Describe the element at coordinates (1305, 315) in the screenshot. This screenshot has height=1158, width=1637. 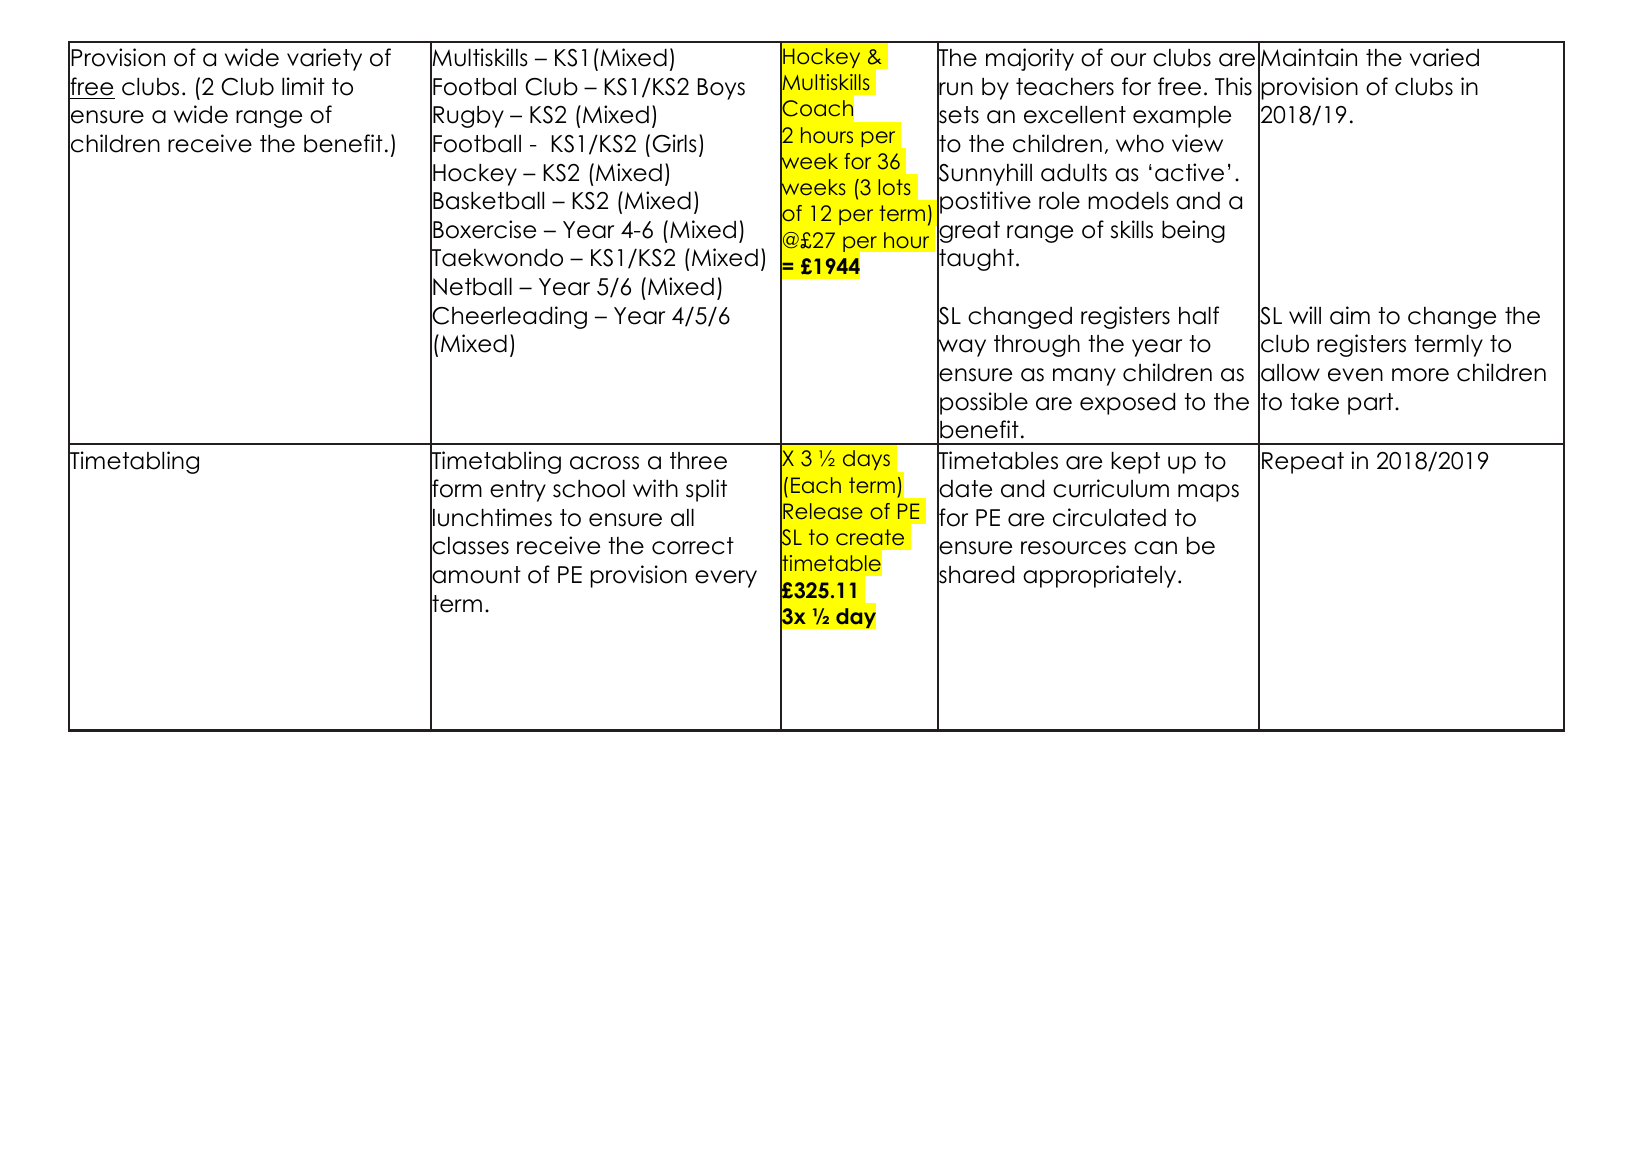
I see `will` at that location.
